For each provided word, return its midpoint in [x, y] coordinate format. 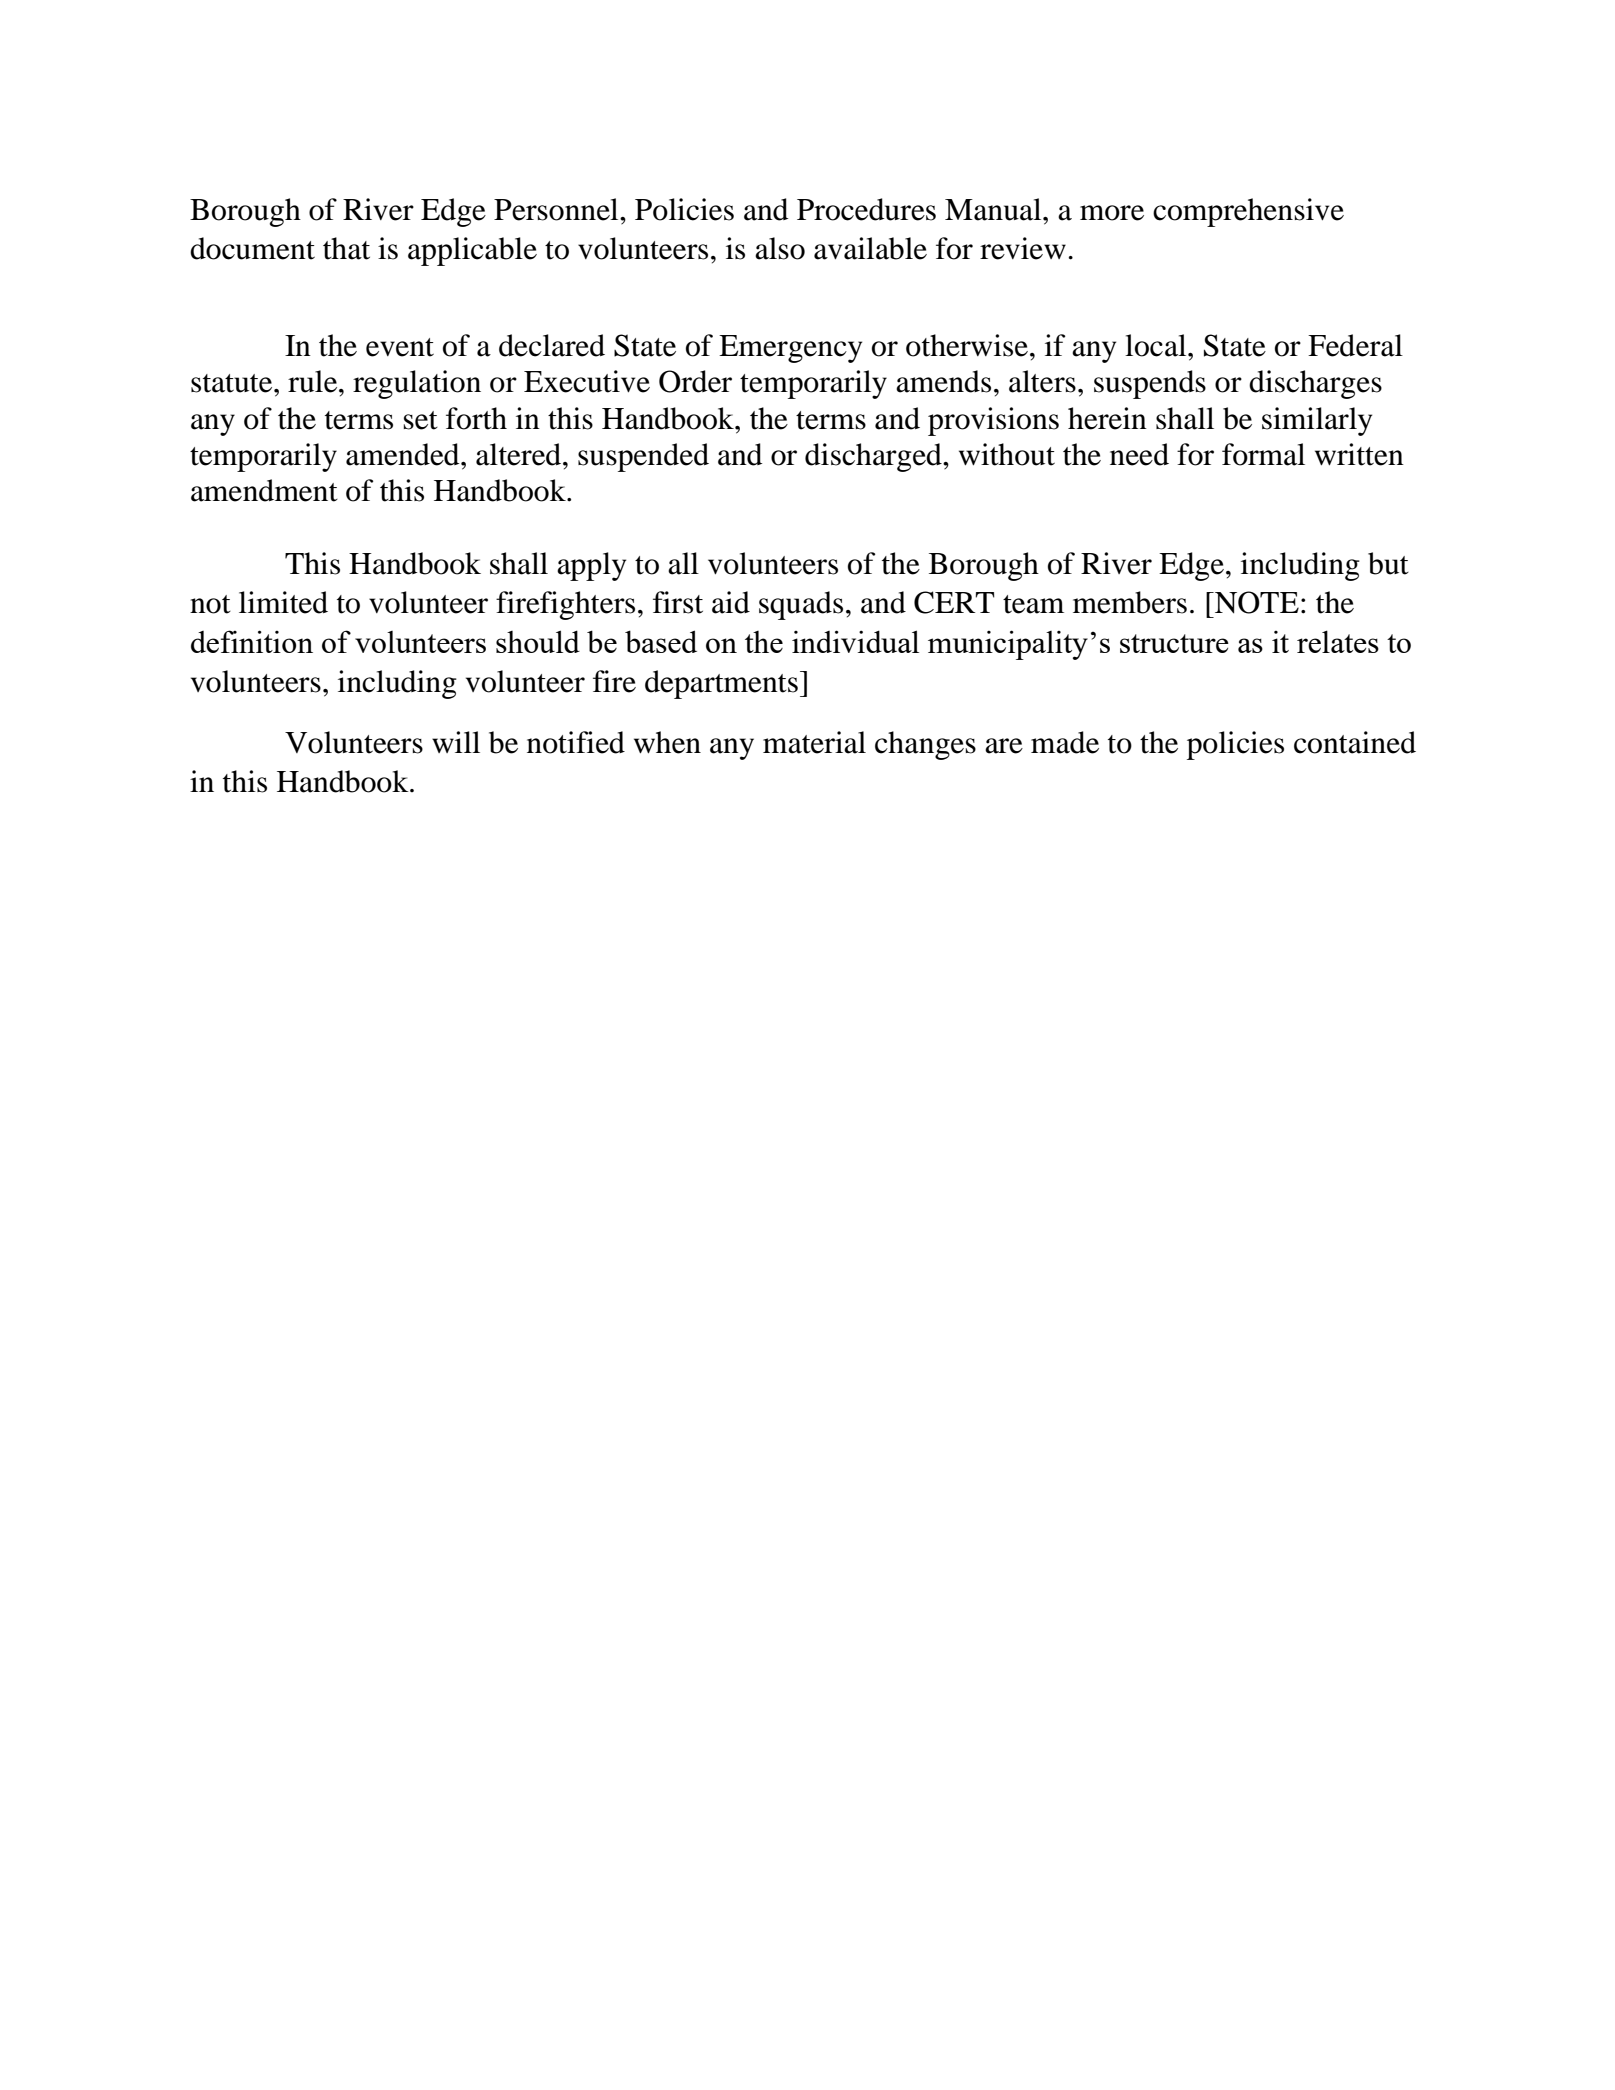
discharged [874, 457]
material [814, 742]
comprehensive [1248, 212]
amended [404, 454]
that [346, 248]
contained [1355, 742]
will [456, 742]
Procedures [866, 209]
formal [1263, 454]
